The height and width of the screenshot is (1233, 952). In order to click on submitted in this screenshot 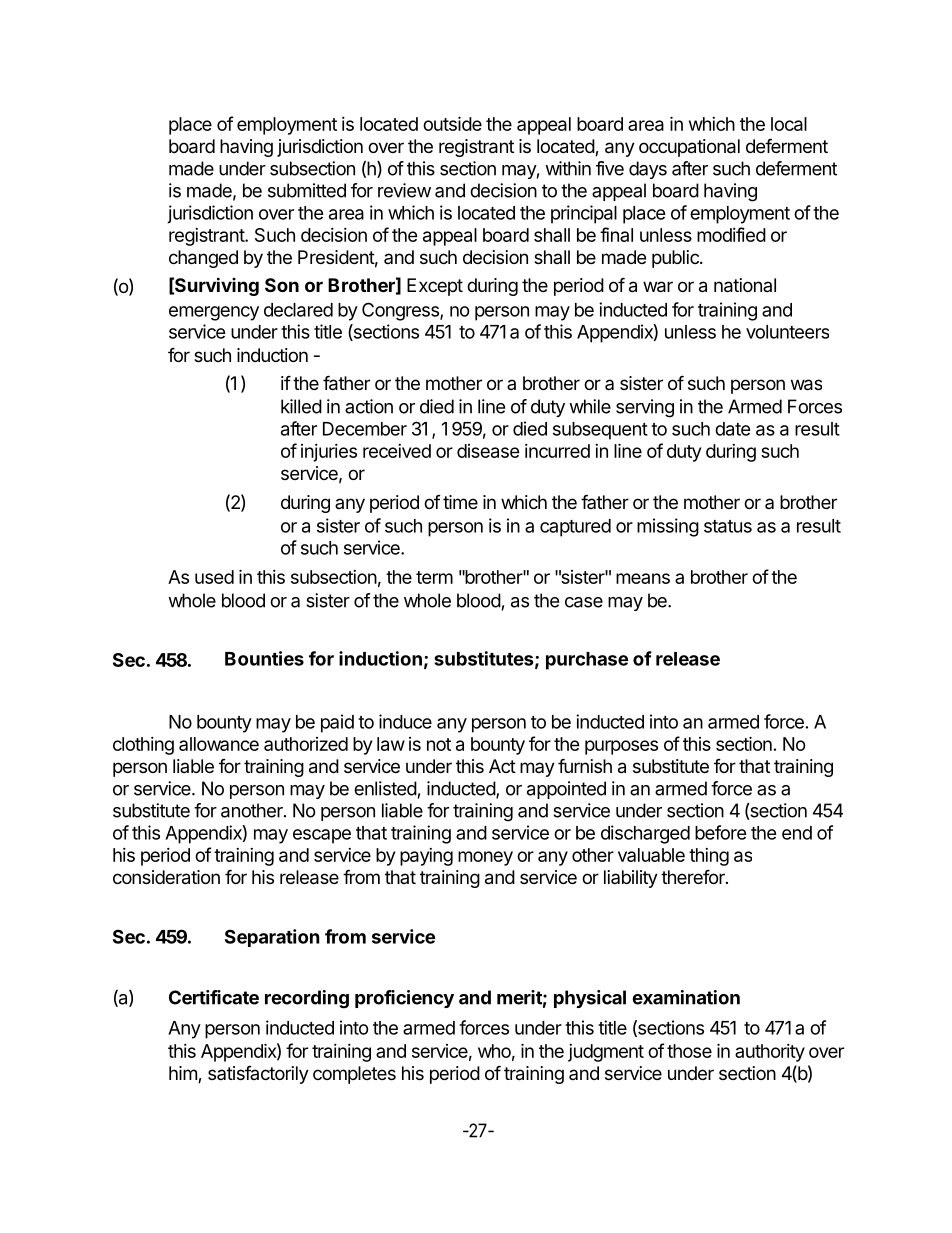, I will do `click(307, 190)`.
